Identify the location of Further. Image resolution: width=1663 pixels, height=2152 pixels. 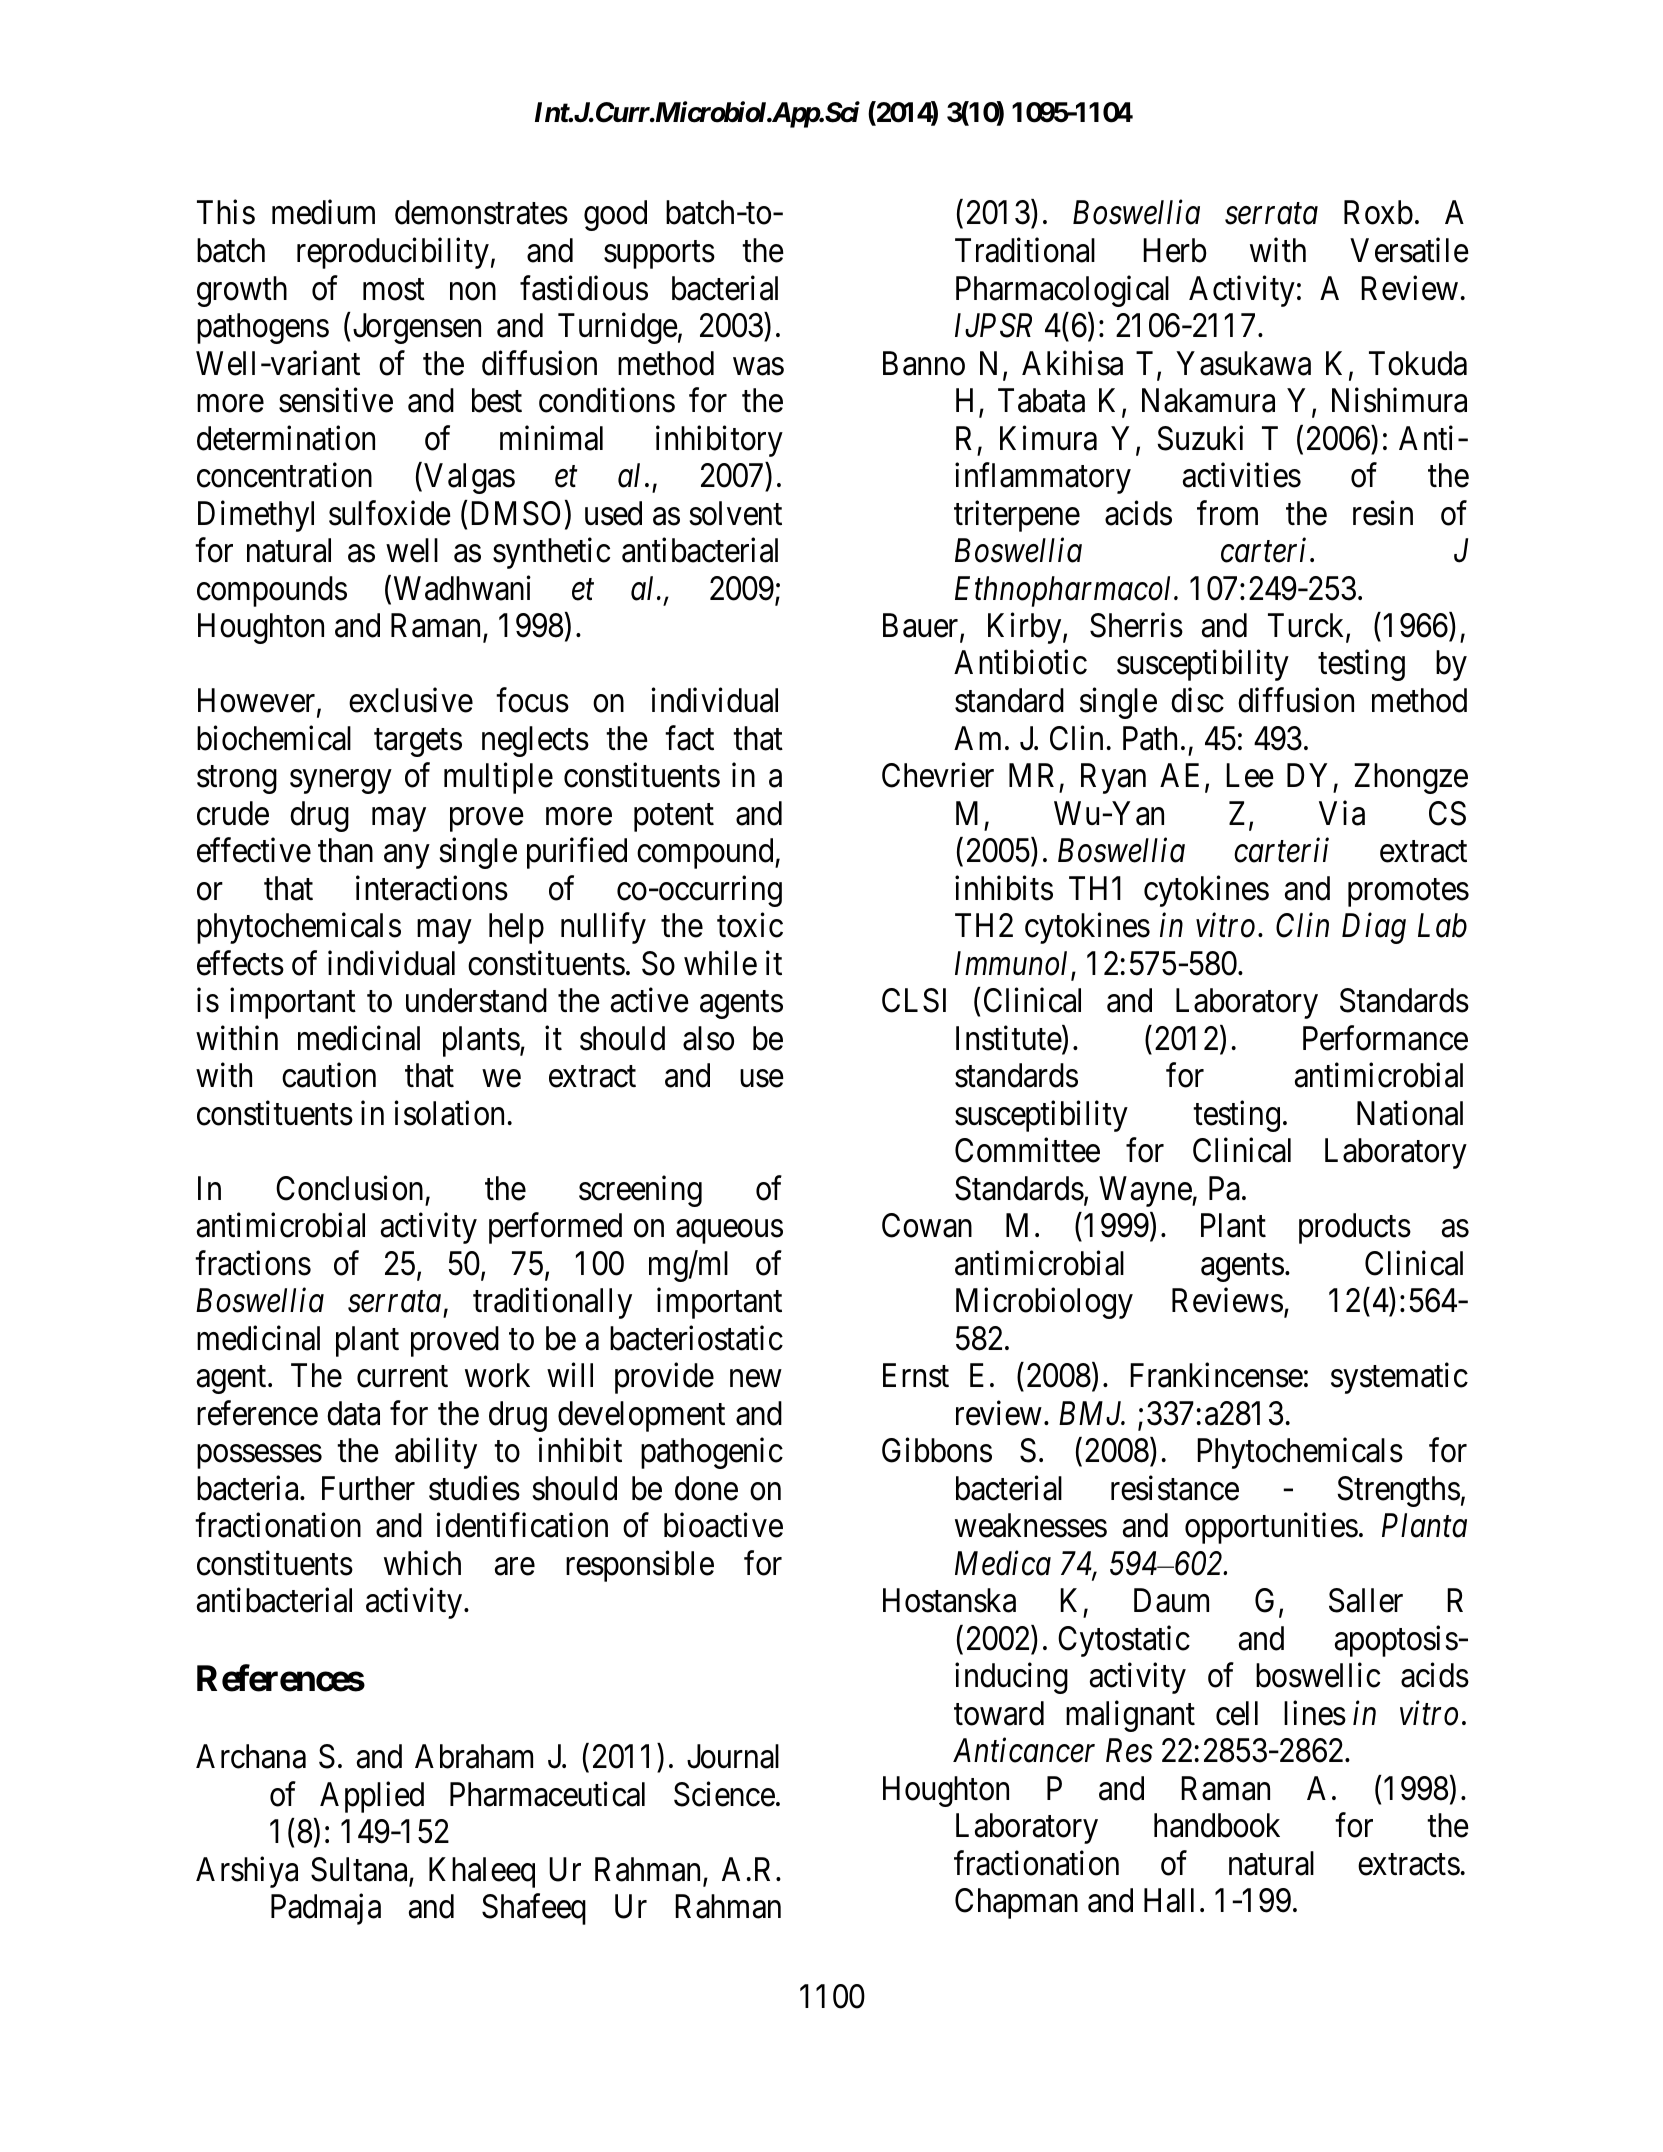
(368, 1488).
